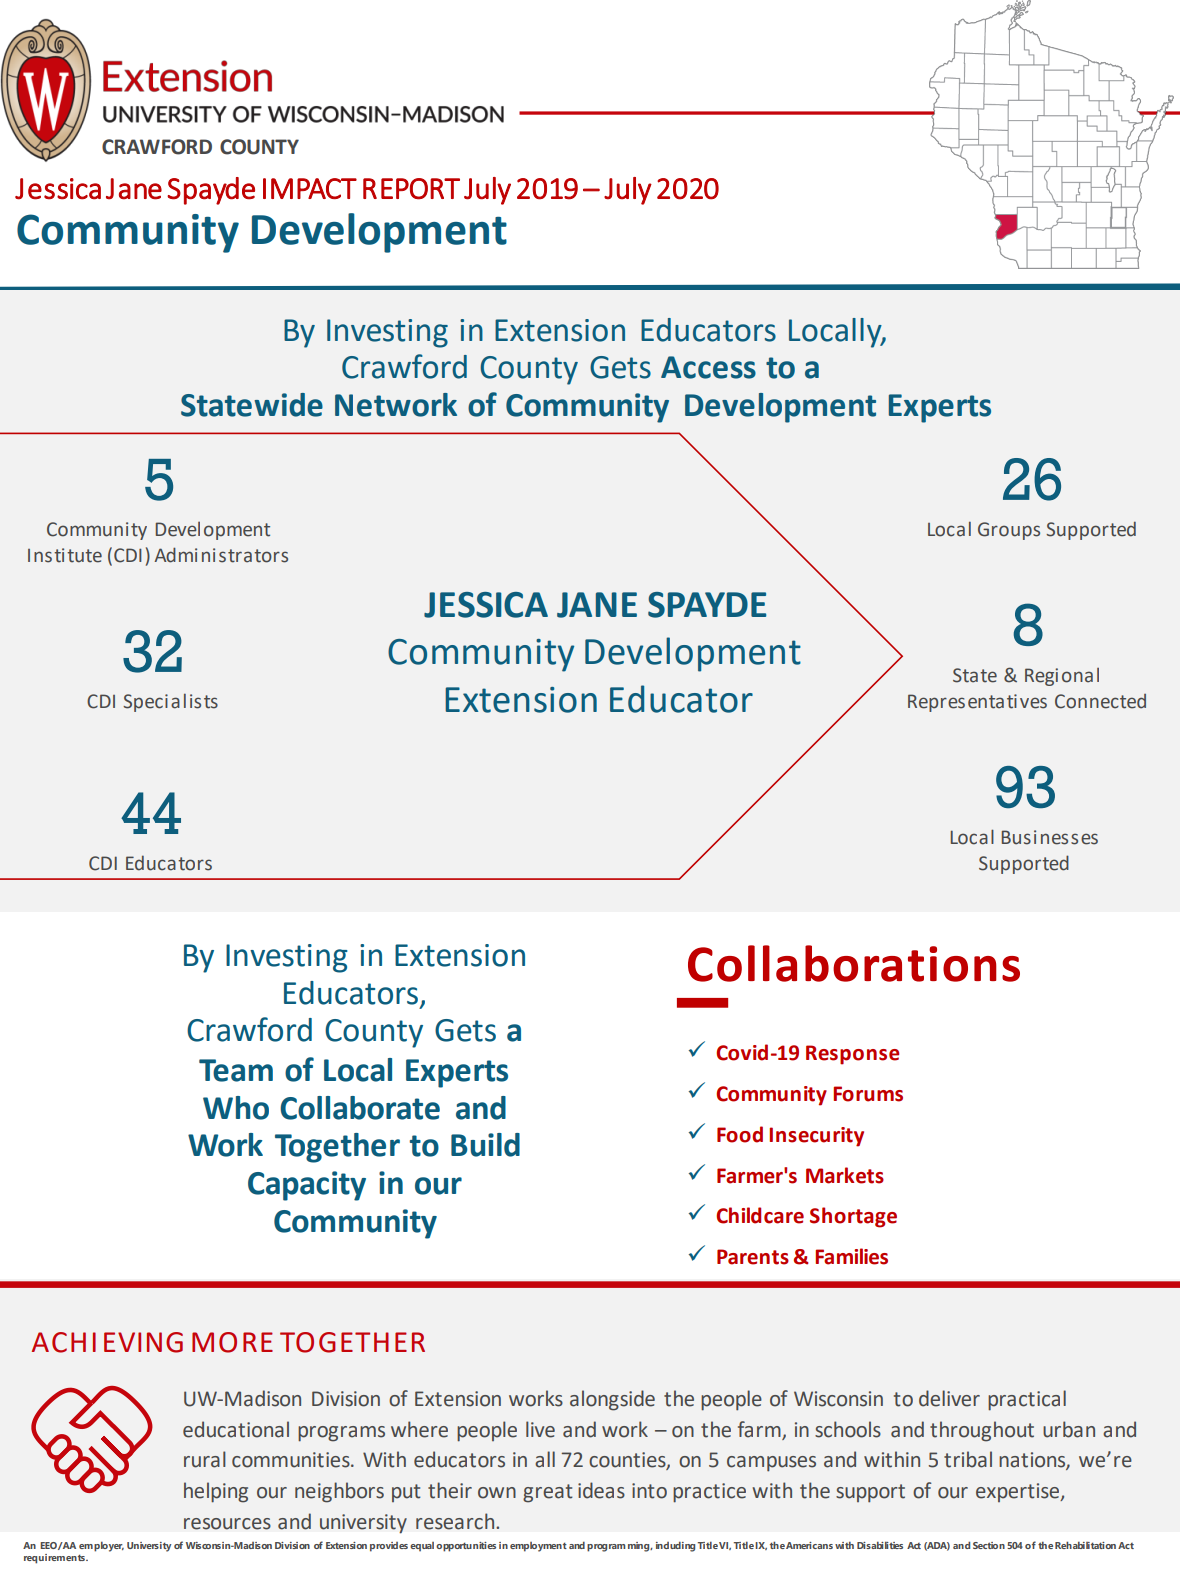 This screenshot has width=1180, height=1573. Describe the element at coordinates (601, 1490) in the screenshot. I see `ideas` at that location.
